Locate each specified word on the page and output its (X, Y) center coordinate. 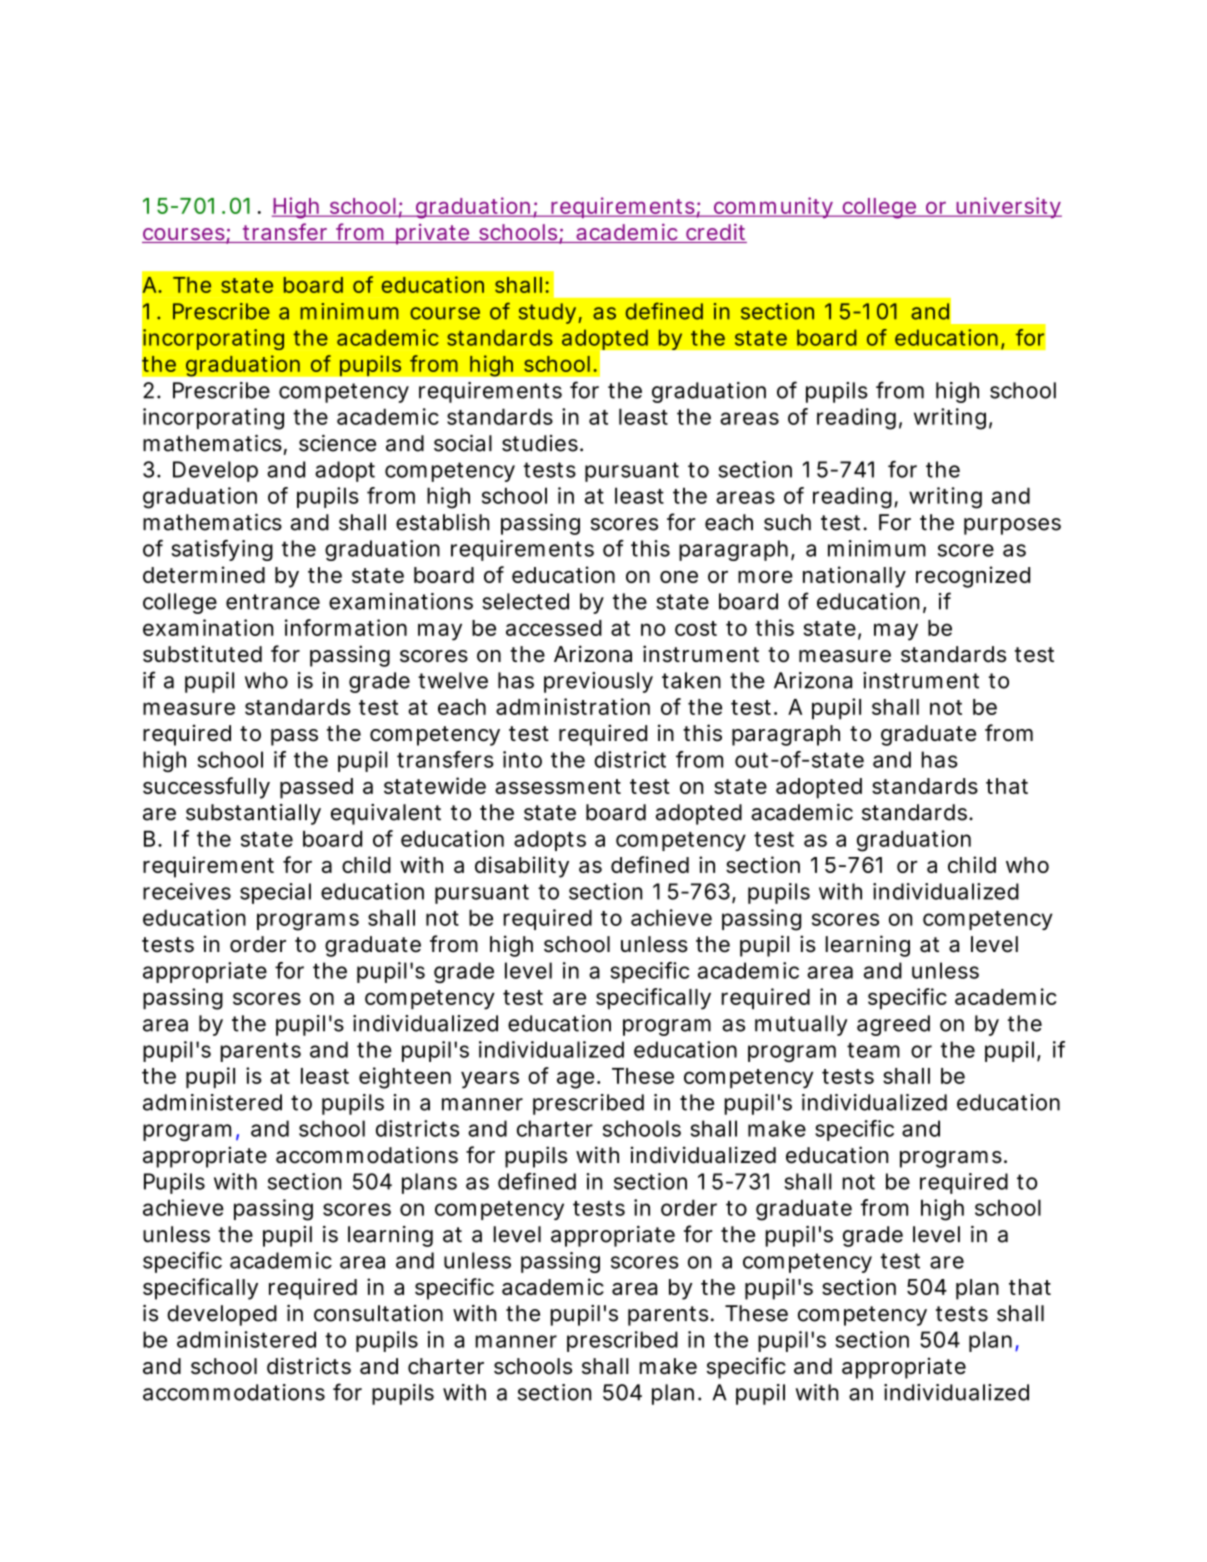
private (432, 234)
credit (715, 233)
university (1008, 207)
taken (691, 680)
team (873, 1050)
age (575, 1080)
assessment (558, 786)
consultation (378, 1313)
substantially (253, 814)
